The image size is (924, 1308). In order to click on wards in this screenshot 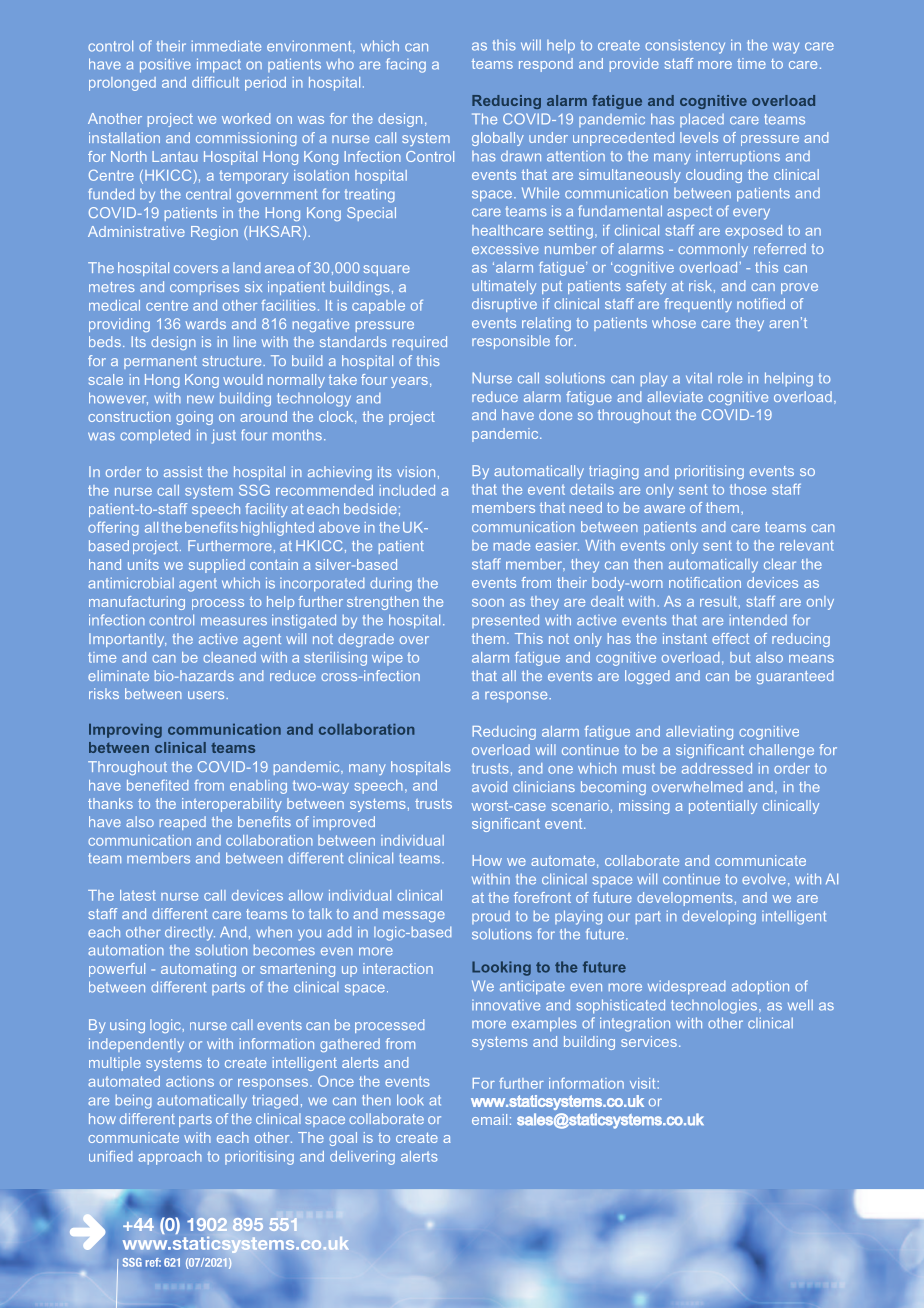, I will do `click(206, 323)`.
